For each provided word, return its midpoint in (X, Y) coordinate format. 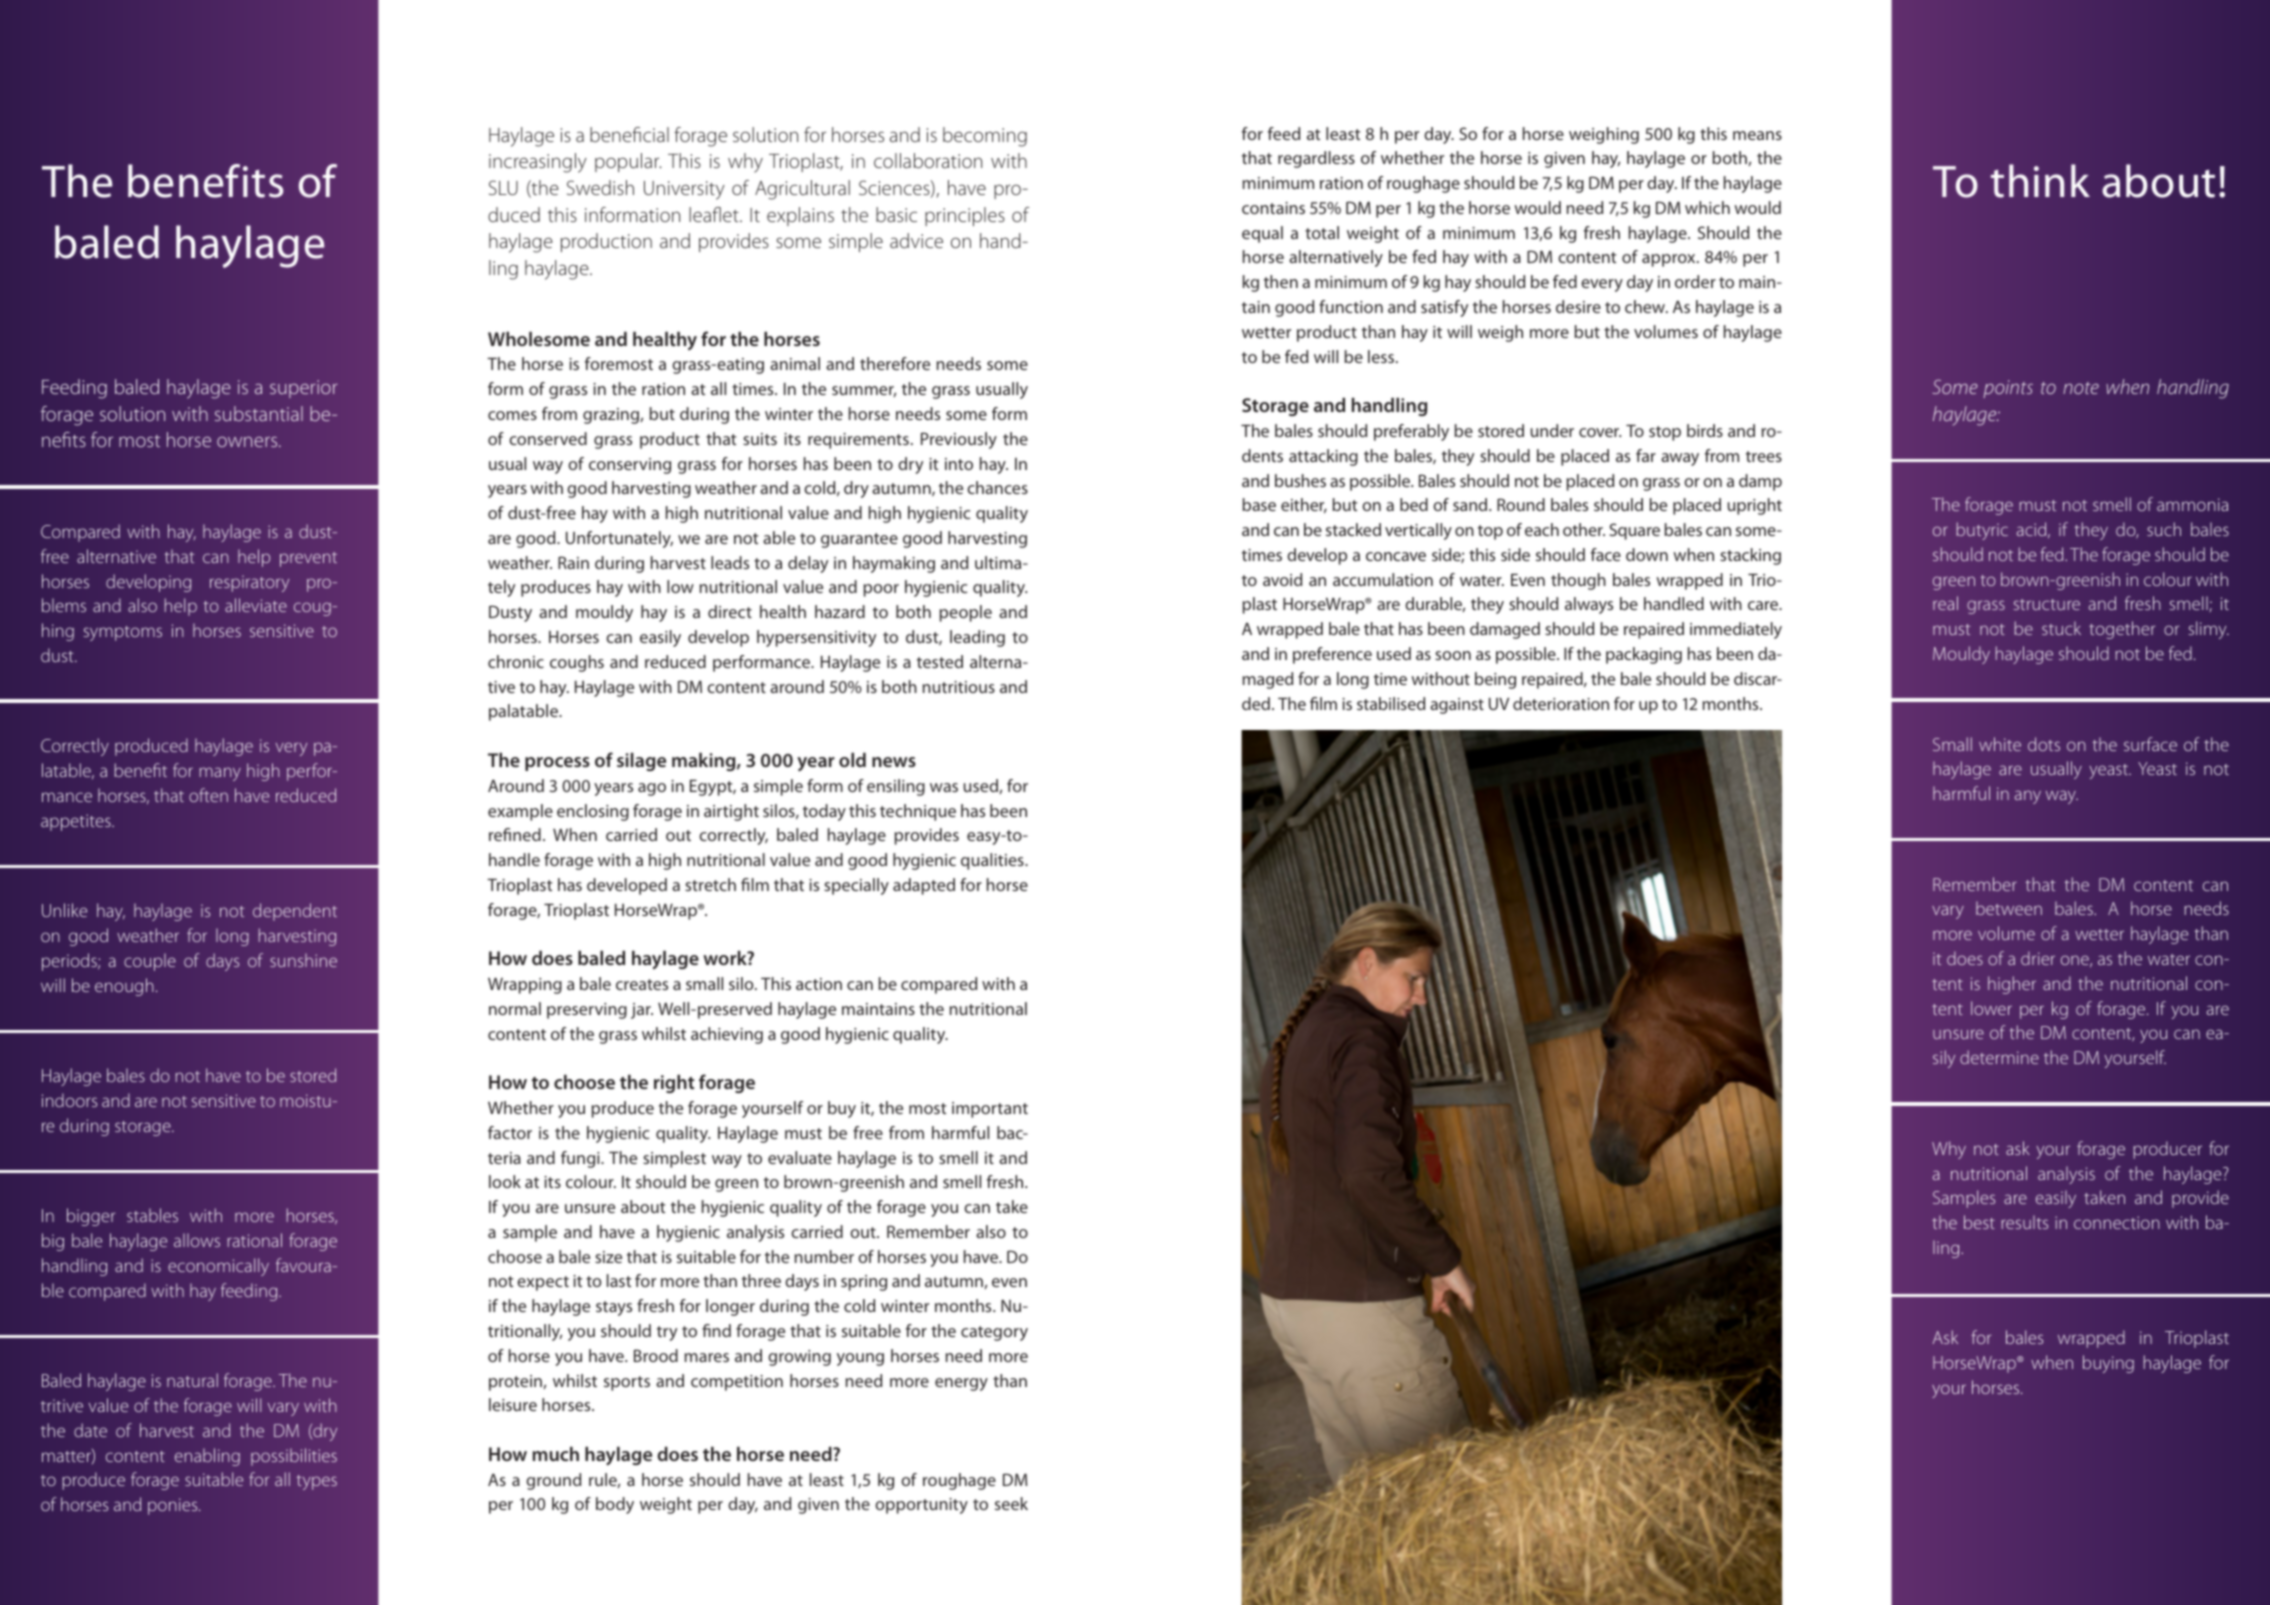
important (990, 1110)
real (1945, 603)
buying (2108, 1364)
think (2040, 181)
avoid (1282, 579)
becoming (985, 137)
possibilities (294, 1457)
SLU (503, 187)
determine (1999, 1057)
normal (515, 1008)
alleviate (256, 605)
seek (1011, 1503)
